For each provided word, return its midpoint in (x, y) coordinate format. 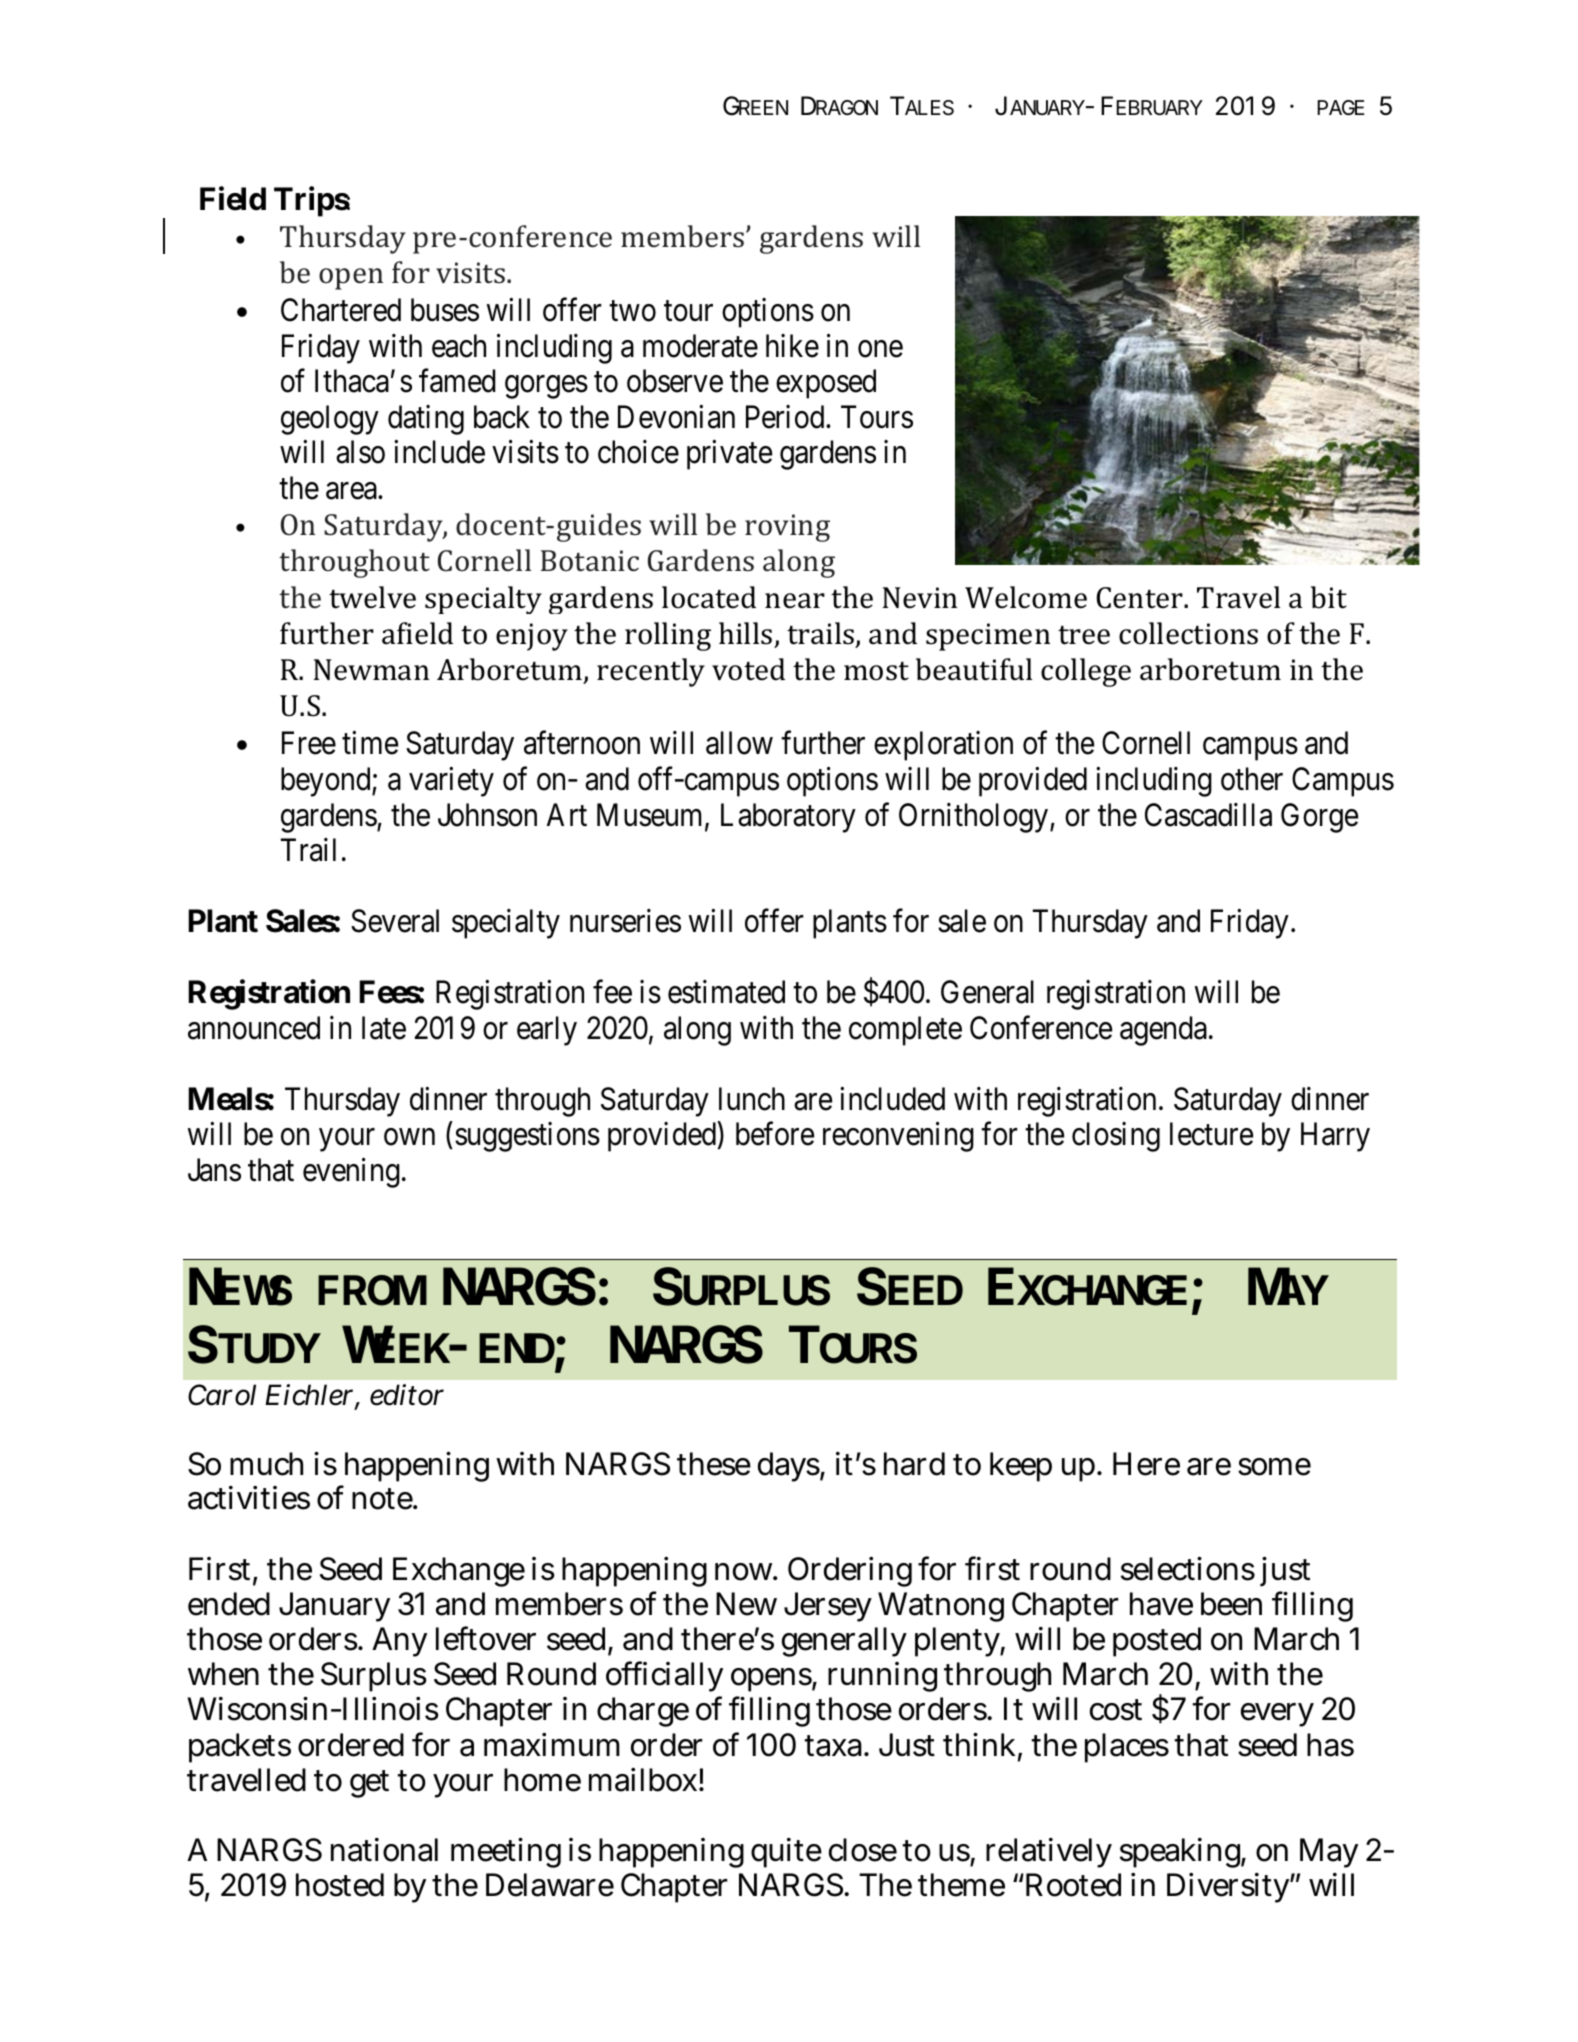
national (384, 1850)
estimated (726, 992)
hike (792, 346)
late (384, 1028)
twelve (372, 597)
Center (1141, 598)
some (1274, 1467)
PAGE (1340, 108)
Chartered (341, 310)
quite (786, 1853)
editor (407, 1395)
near (795, 601)
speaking (1181, 1853)
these (714, 1464)
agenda (1163, 1031)
